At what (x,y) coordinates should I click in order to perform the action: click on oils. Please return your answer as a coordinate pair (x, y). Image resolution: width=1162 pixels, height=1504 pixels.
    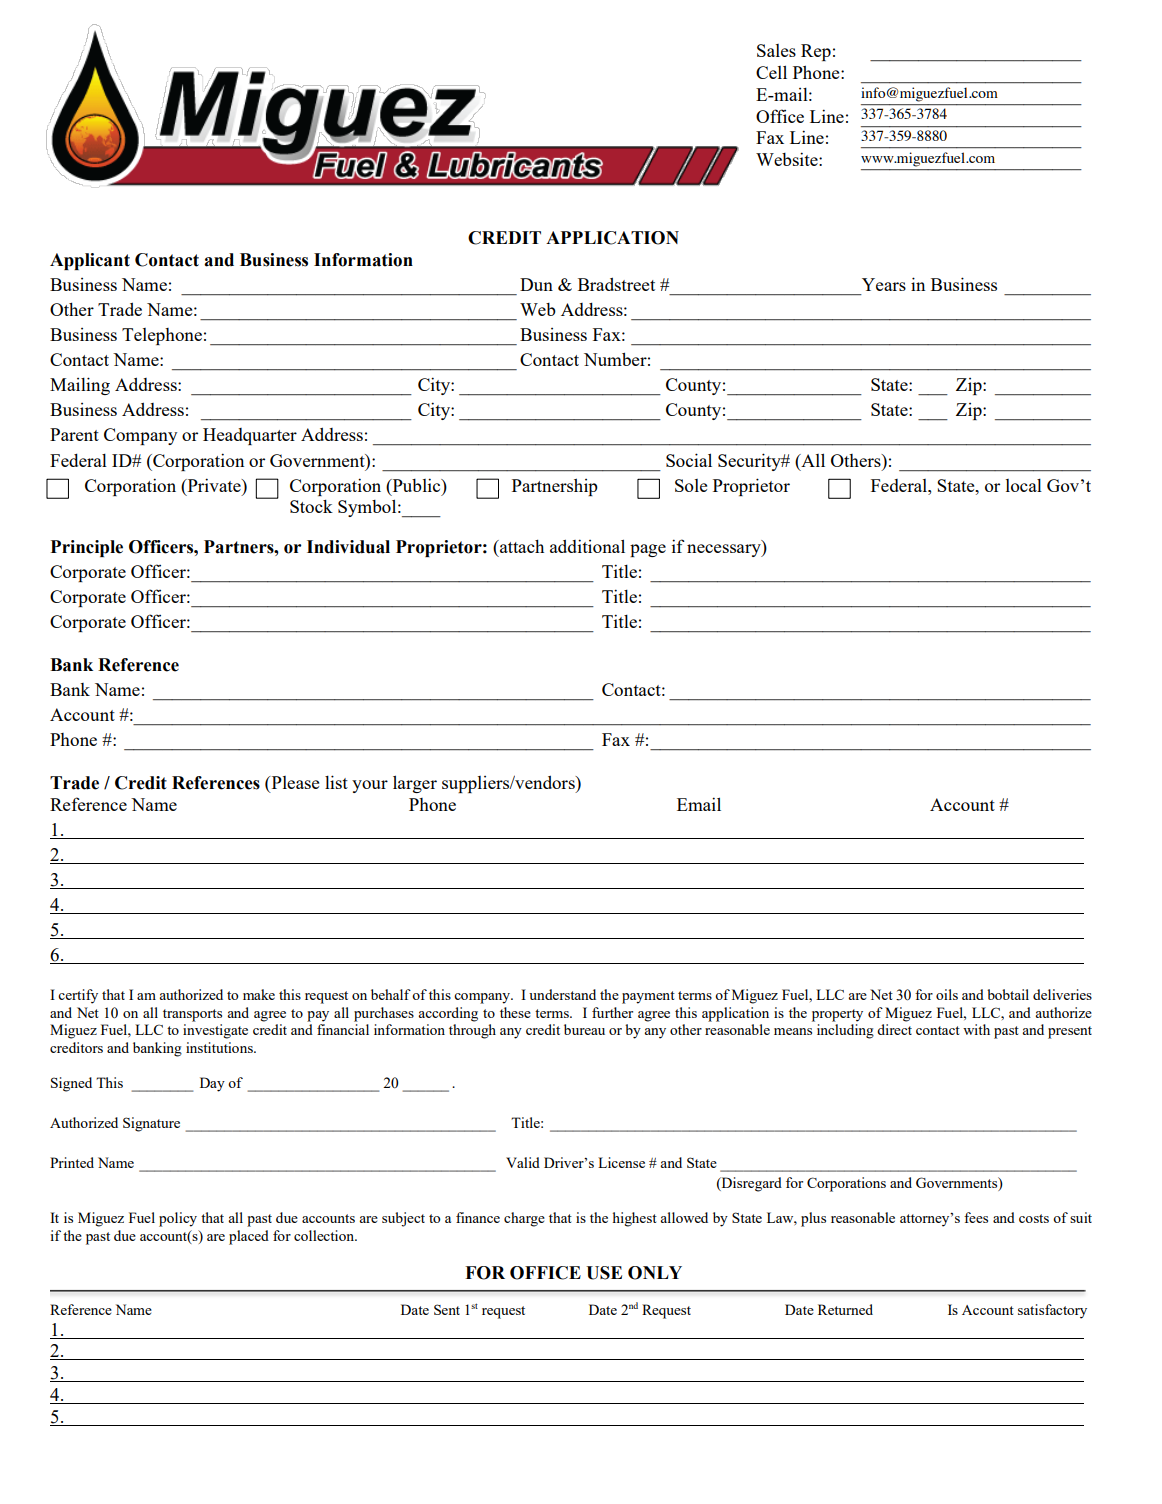
    Looking at the image, I should click on (947, 994).
